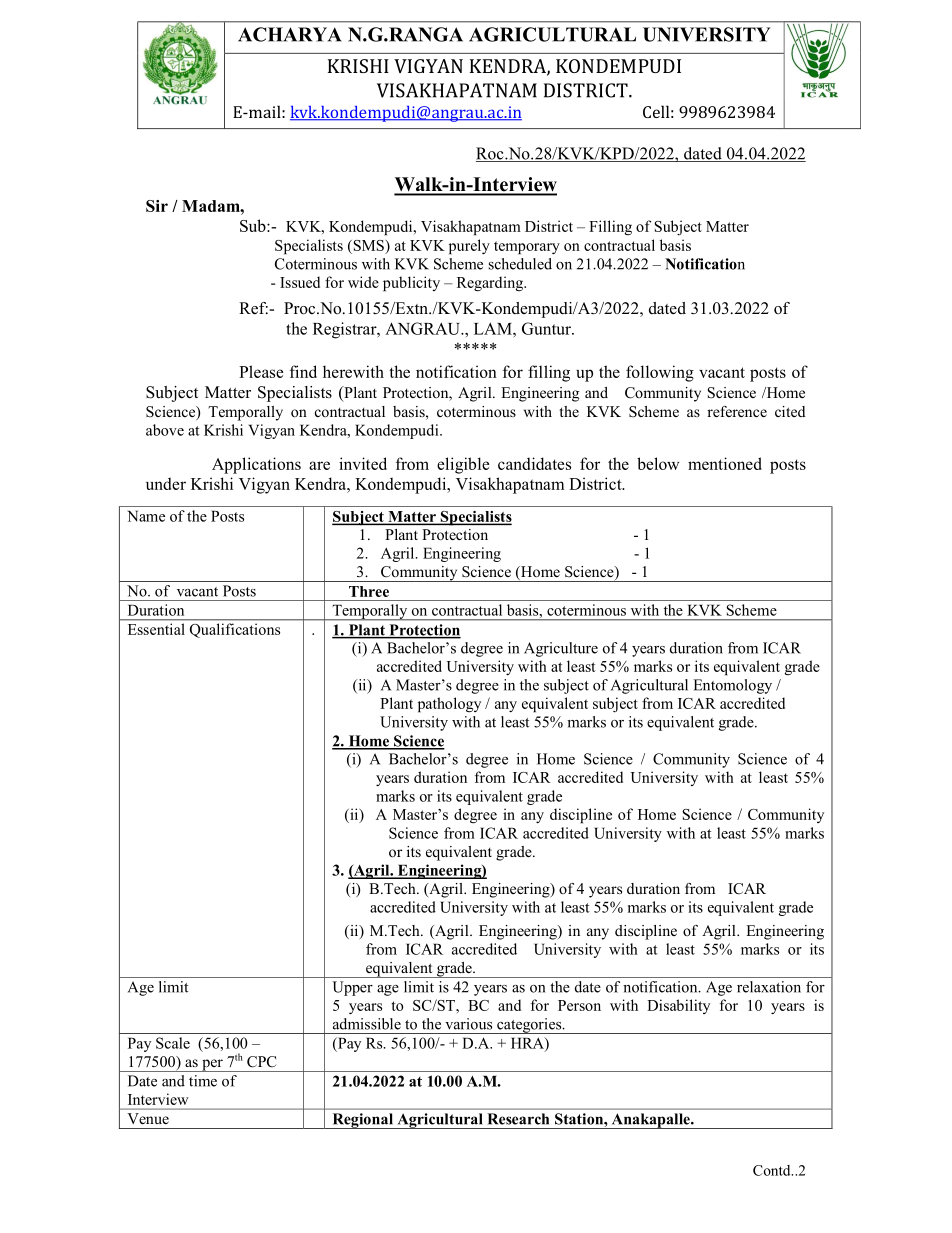 This image has height=1233, width=952. Describe the element at coordinates (518, 1119) in the image. I see `Research` at that location.
